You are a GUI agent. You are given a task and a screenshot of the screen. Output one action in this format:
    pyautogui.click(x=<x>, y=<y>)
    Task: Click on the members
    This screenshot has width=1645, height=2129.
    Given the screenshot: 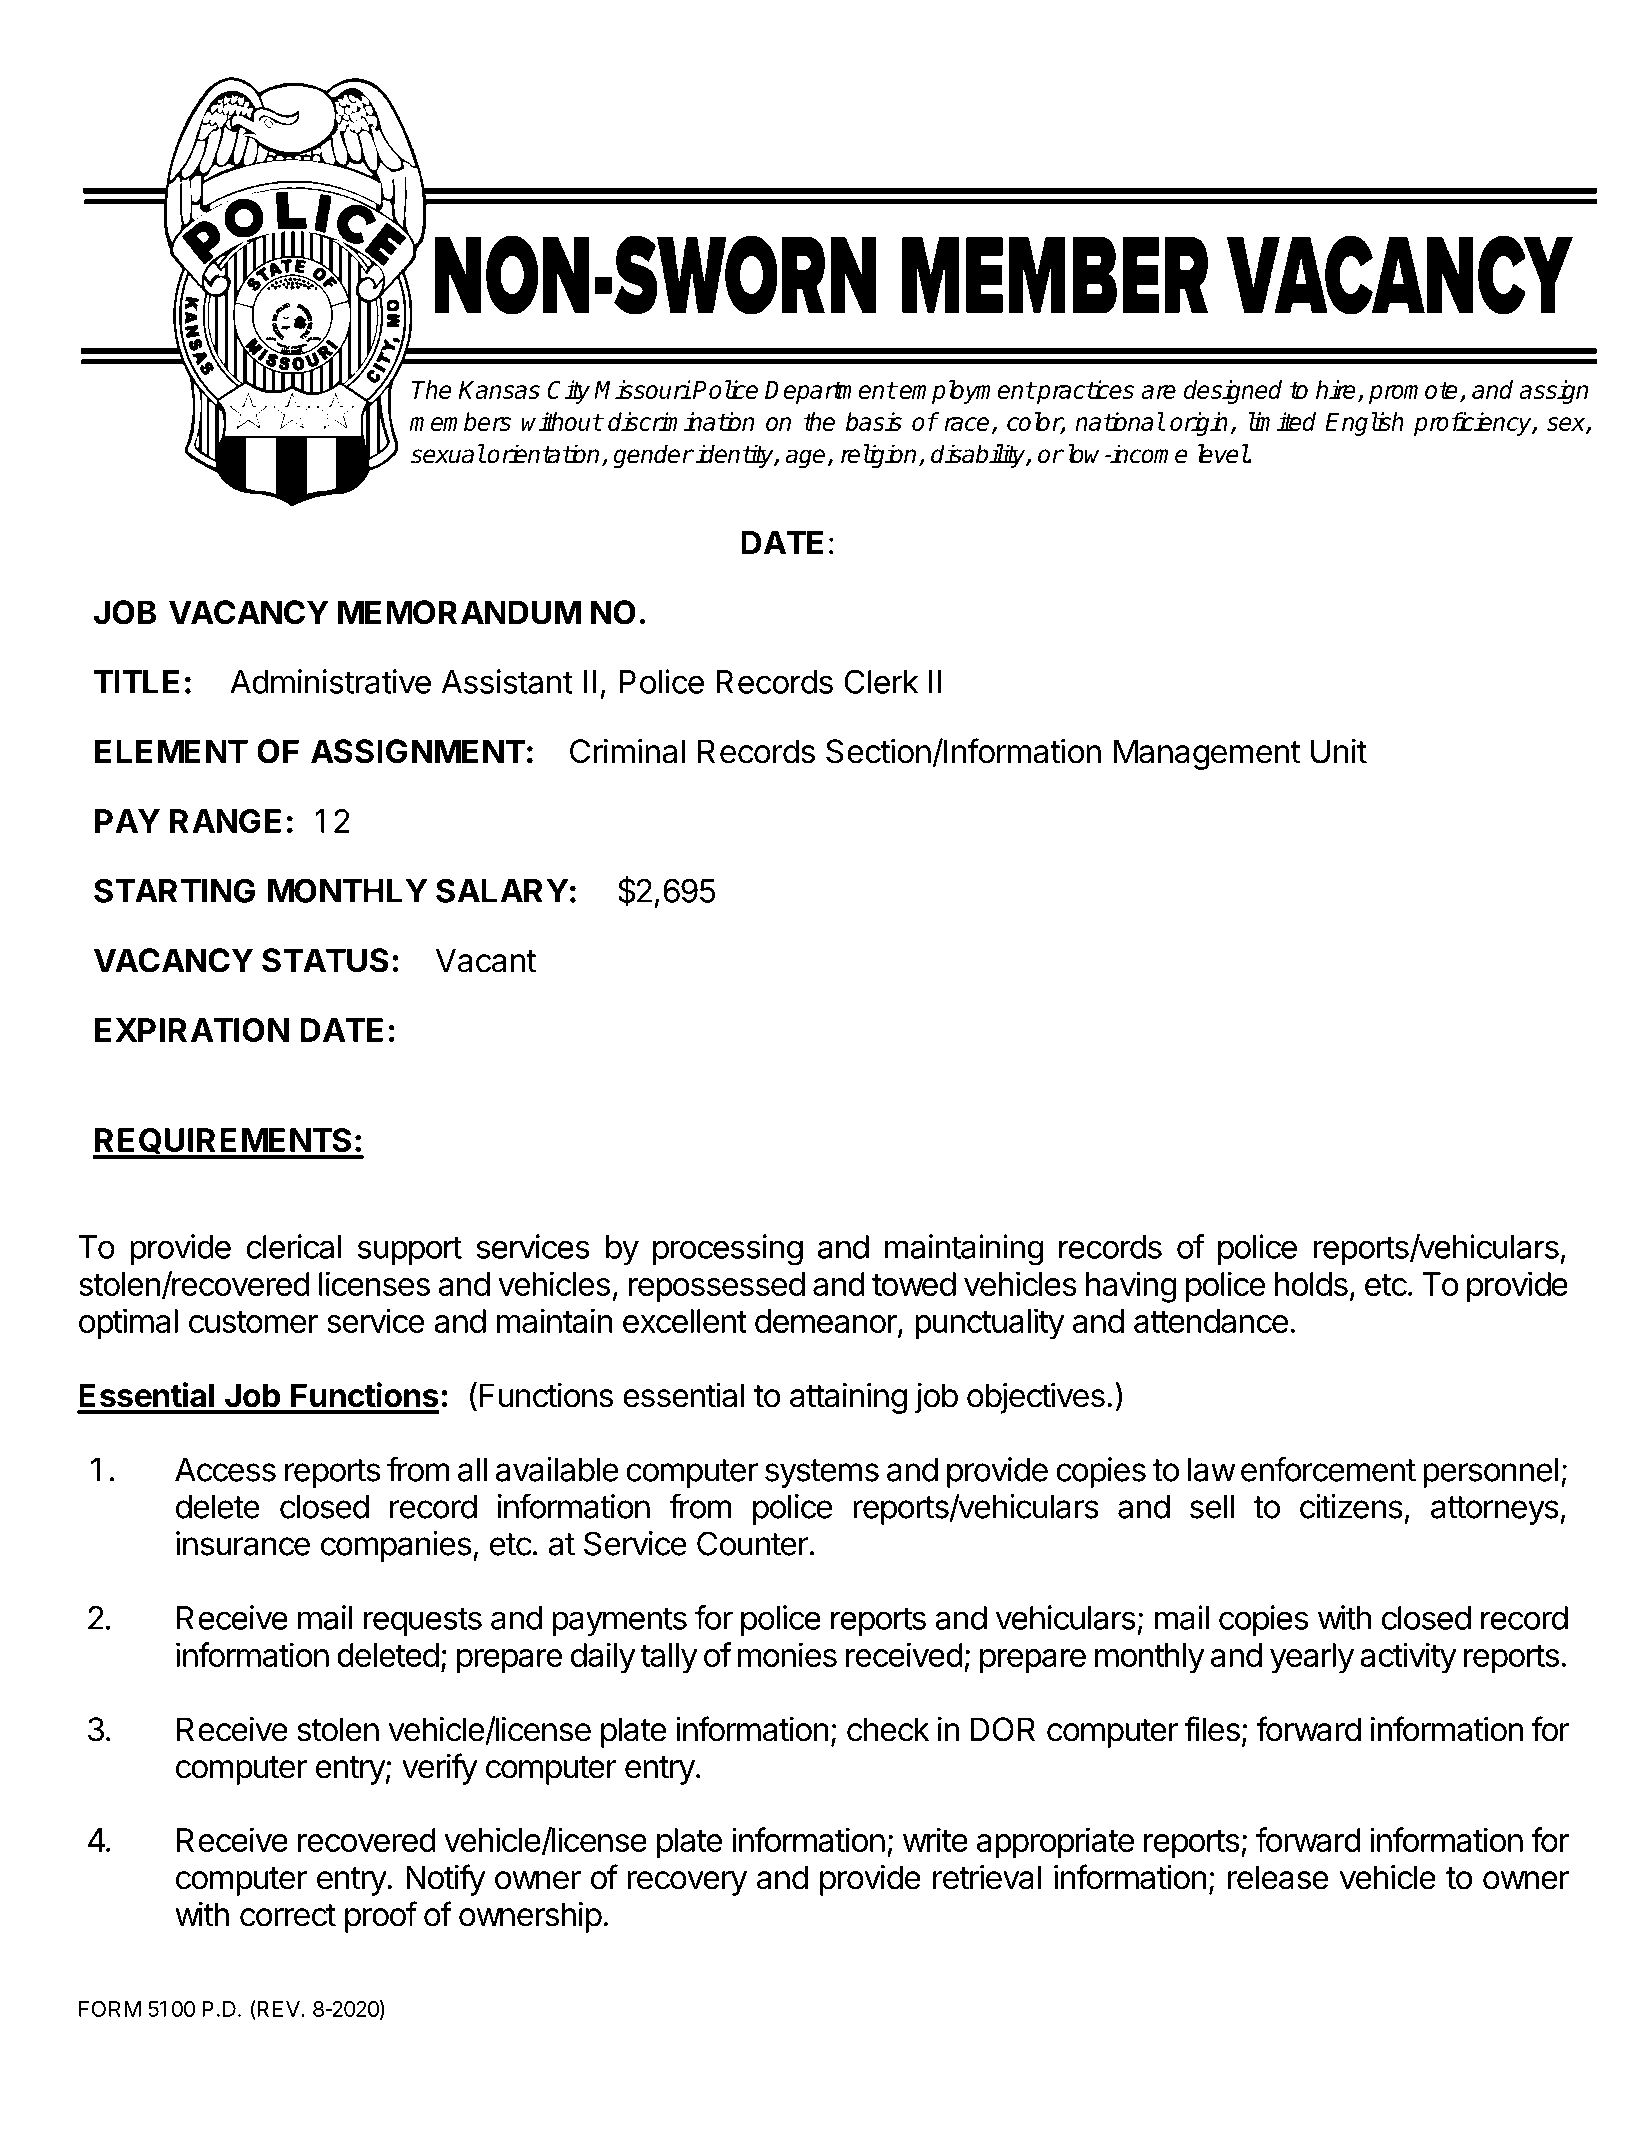 What is the action you would take?
    pyautogui.click(x=460, y=421)
